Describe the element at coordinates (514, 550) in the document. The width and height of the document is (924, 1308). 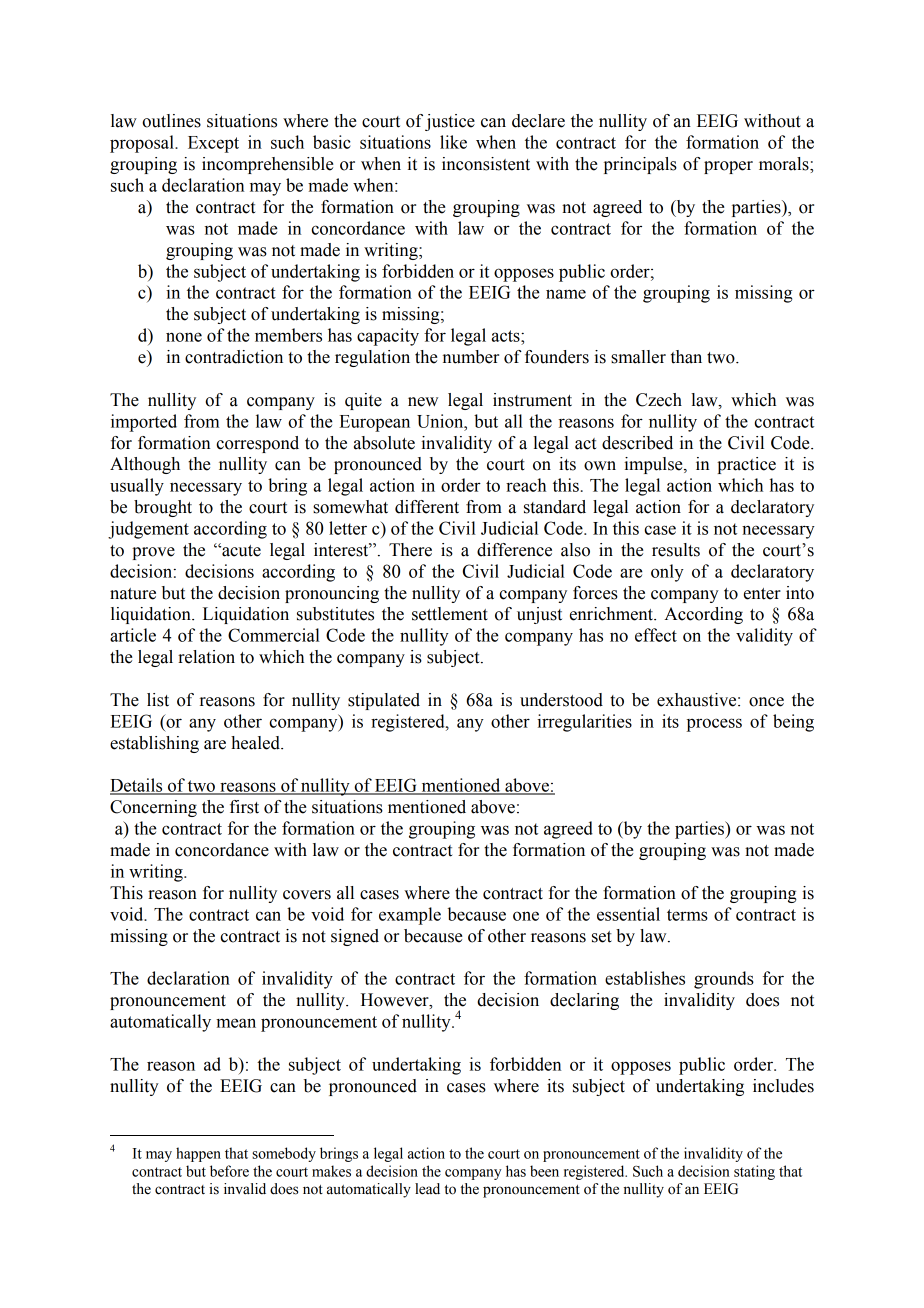
I see `difference` at that location.
